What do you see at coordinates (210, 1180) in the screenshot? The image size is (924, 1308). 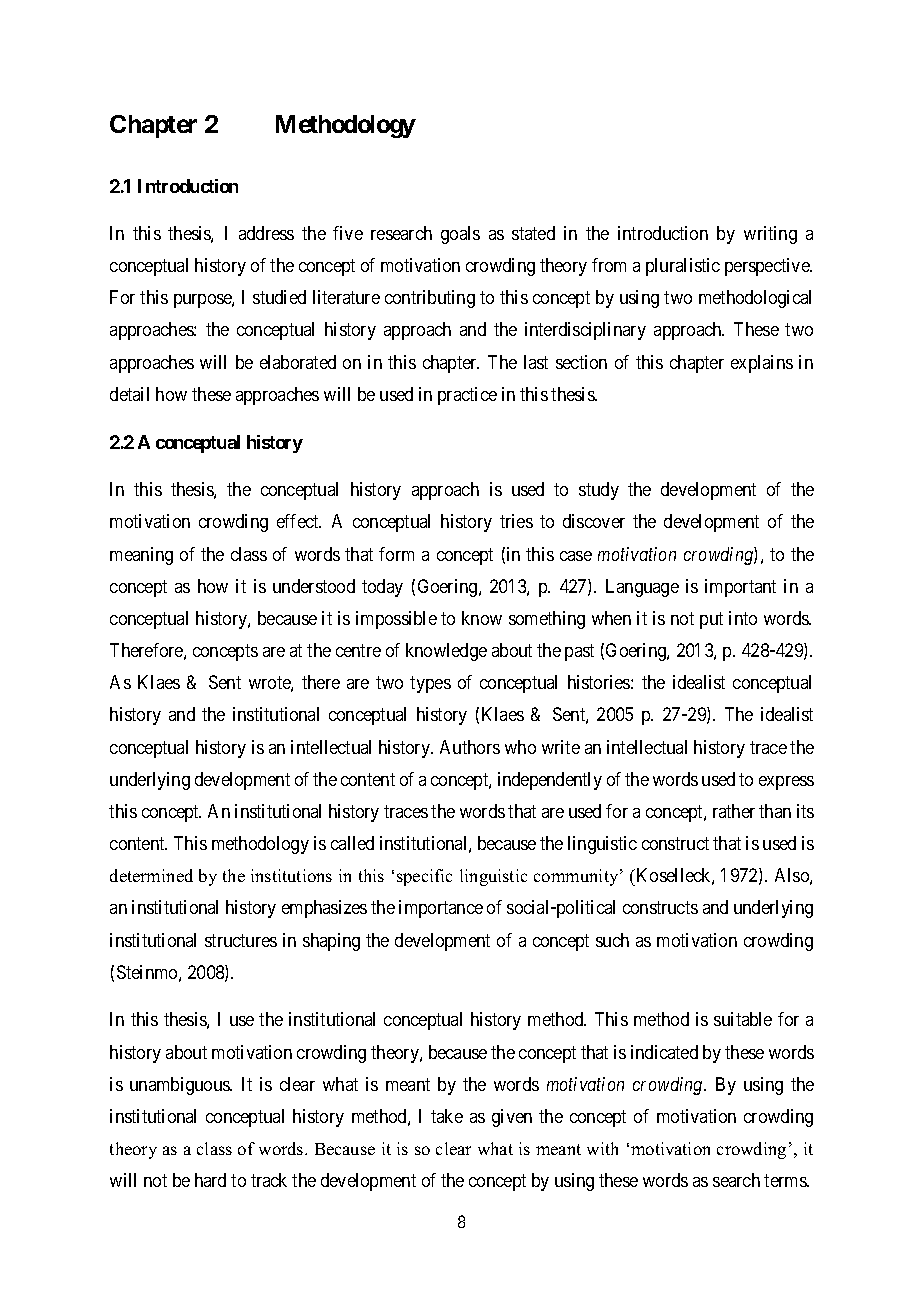 I see `hard` at bounding box center [210, 1180].
